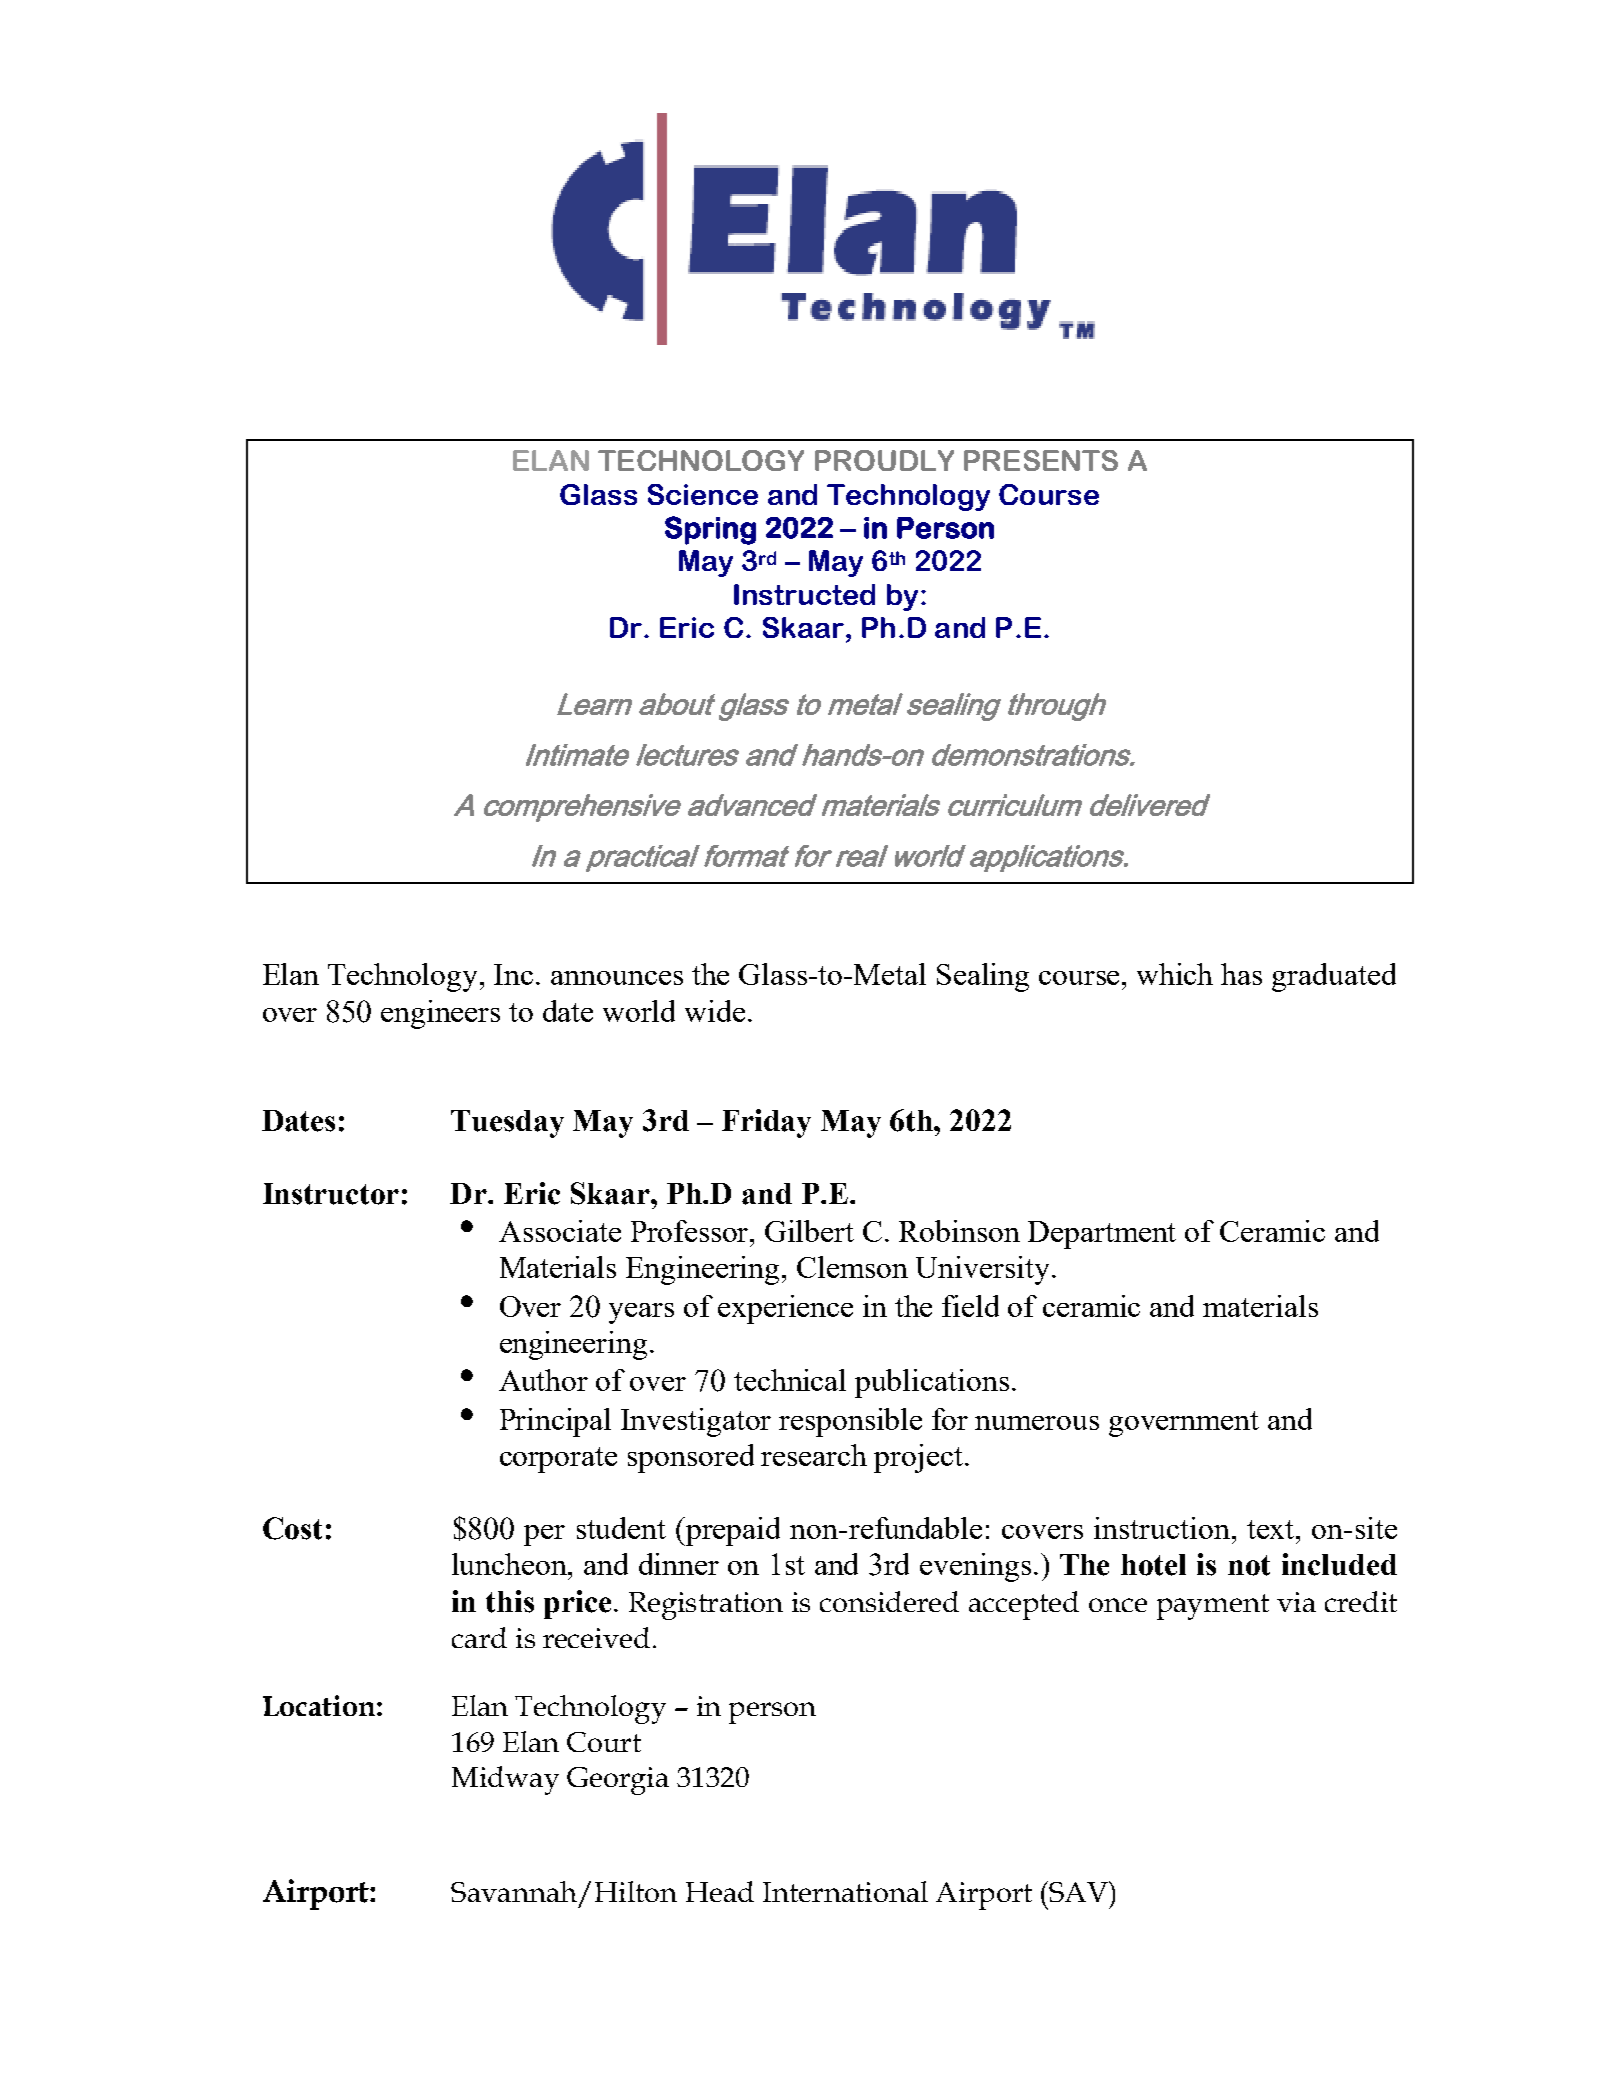  What do you see at coordinates (1241, 974) in the screenshot?
I see `has` at bounding box center [1241, 974].
